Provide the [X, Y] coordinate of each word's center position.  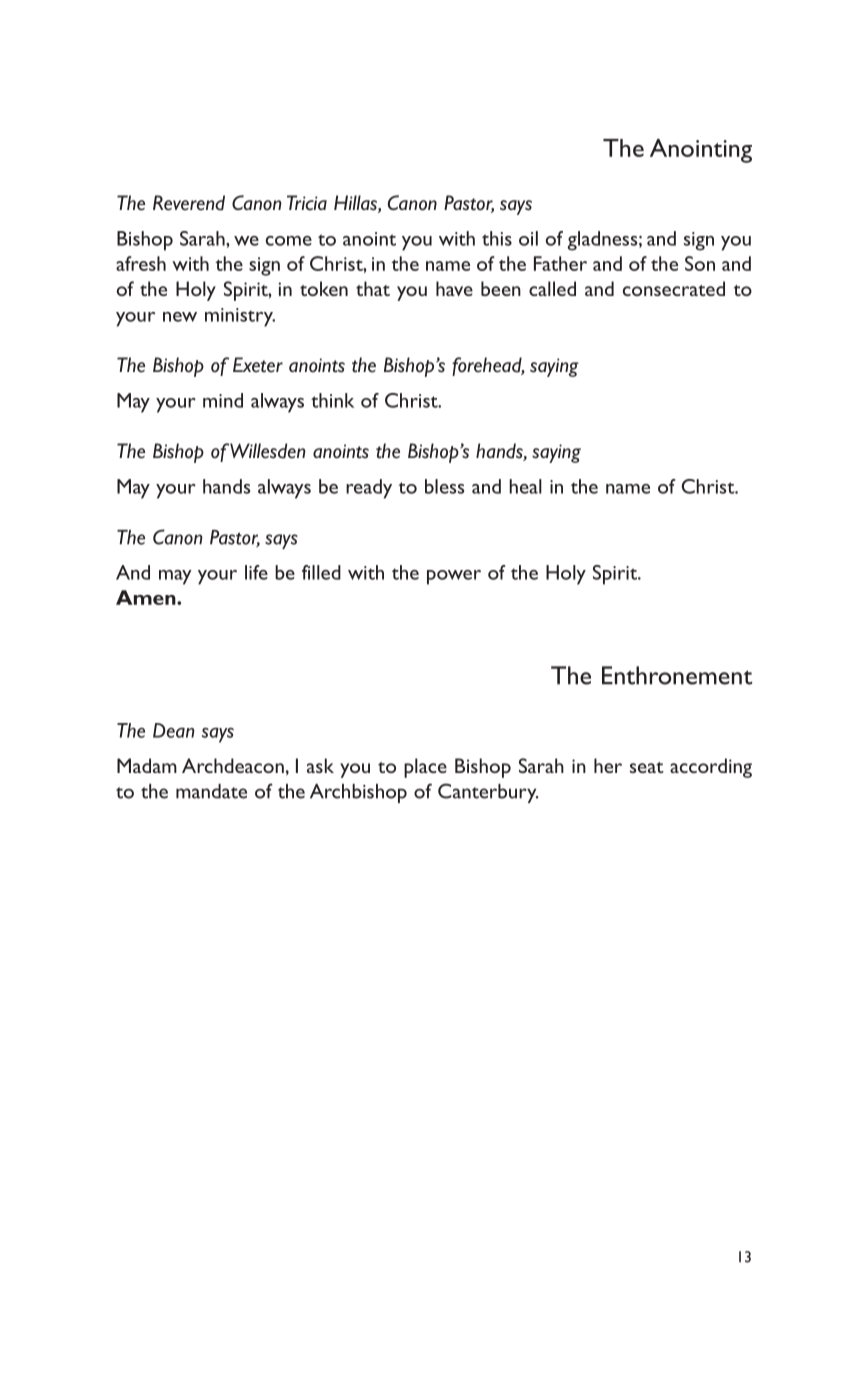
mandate [211, 791]
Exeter [258, 365]
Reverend [189, 203]
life [256, 572]
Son [700, 263]
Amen [147, 597]
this [497, 238]
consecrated [674, 288]
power [454, 577]
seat [647, 767]
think [332, 400]
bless [444, 486]
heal [525, 486]
